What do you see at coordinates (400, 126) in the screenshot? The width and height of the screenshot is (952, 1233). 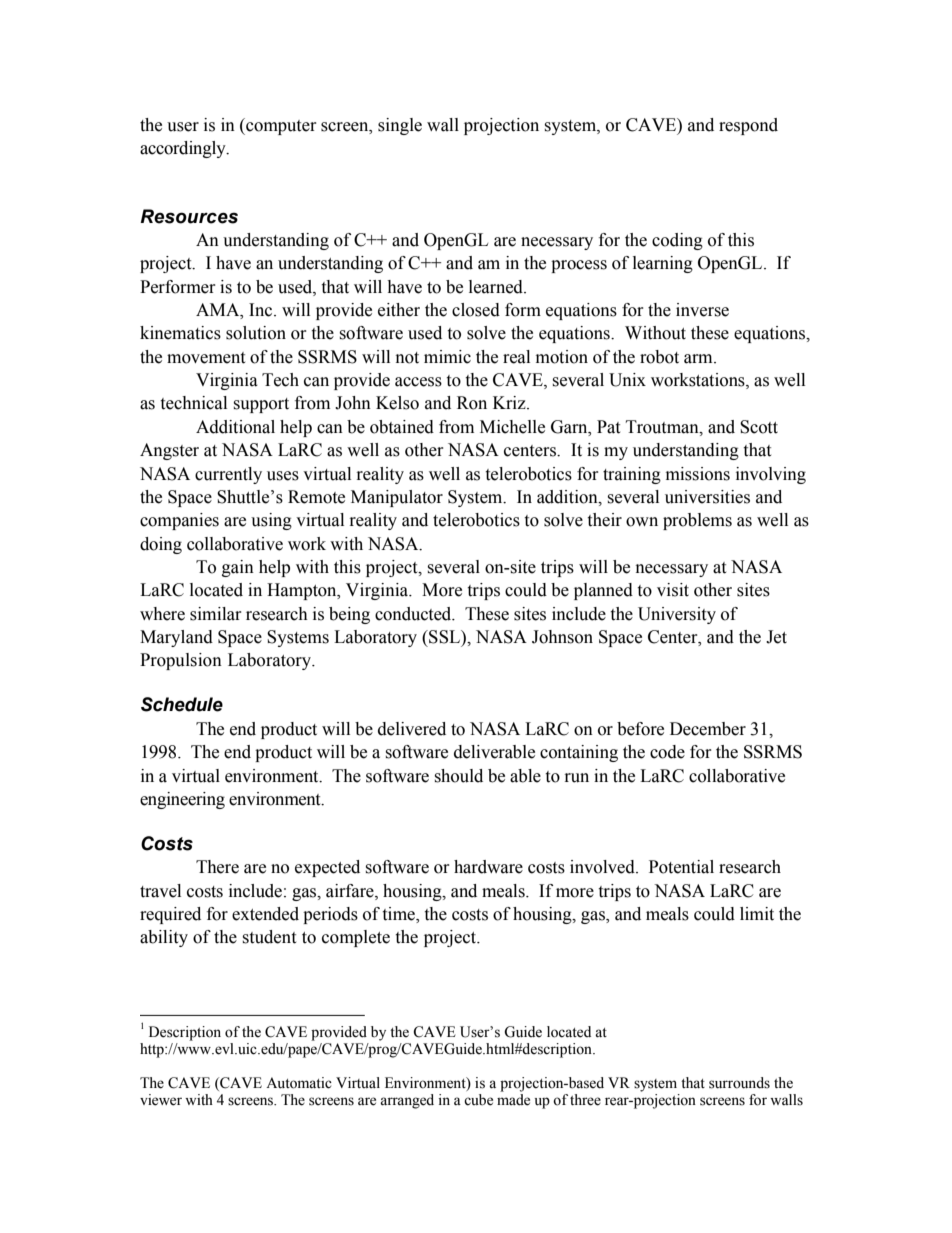 I see `single` at bounding box center [400, 126].
